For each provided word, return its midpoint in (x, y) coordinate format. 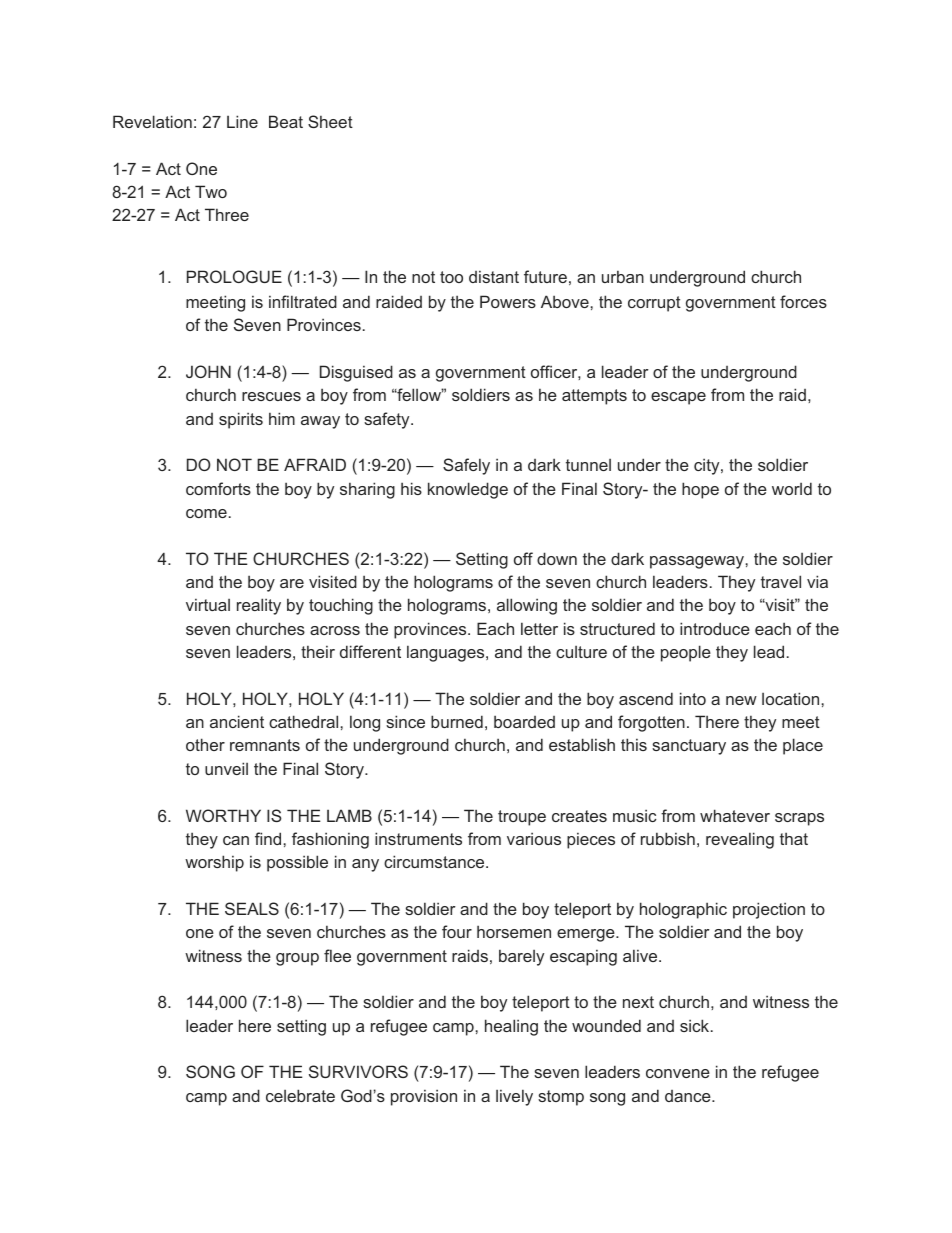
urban (623, 276)
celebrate (300, 1095)
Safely (466, 466)
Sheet (330, 121)
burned (457, 721)
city (708, 466)
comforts (218, 488)
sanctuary (689, 747)
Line (242, 121)
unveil (226, 768)
